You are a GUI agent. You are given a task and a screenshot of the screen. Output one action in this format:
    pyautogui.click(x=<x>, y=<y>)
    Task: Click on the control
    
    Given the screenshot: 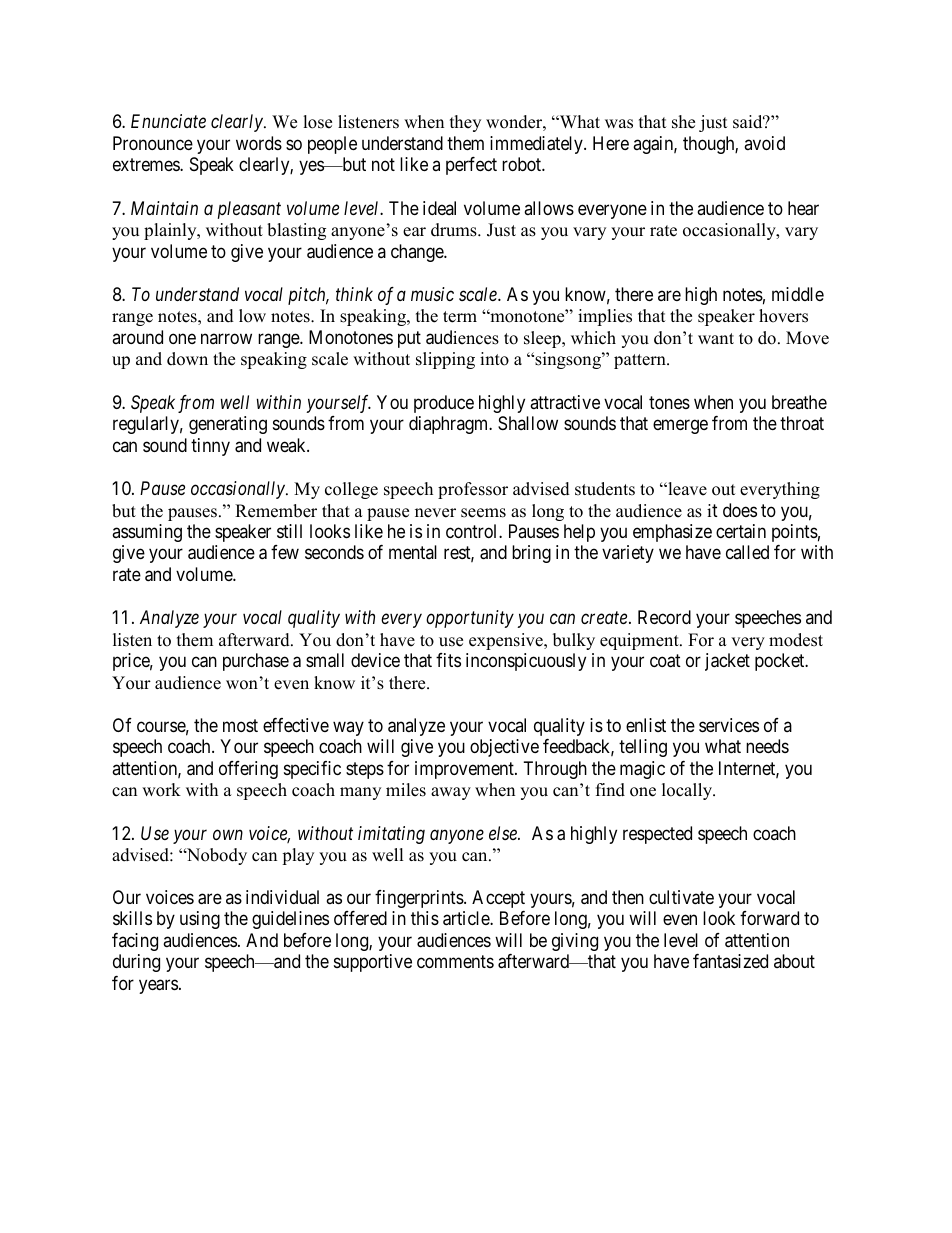 What is the action you would take?
    pyautogui.click(x=473, y=531)
